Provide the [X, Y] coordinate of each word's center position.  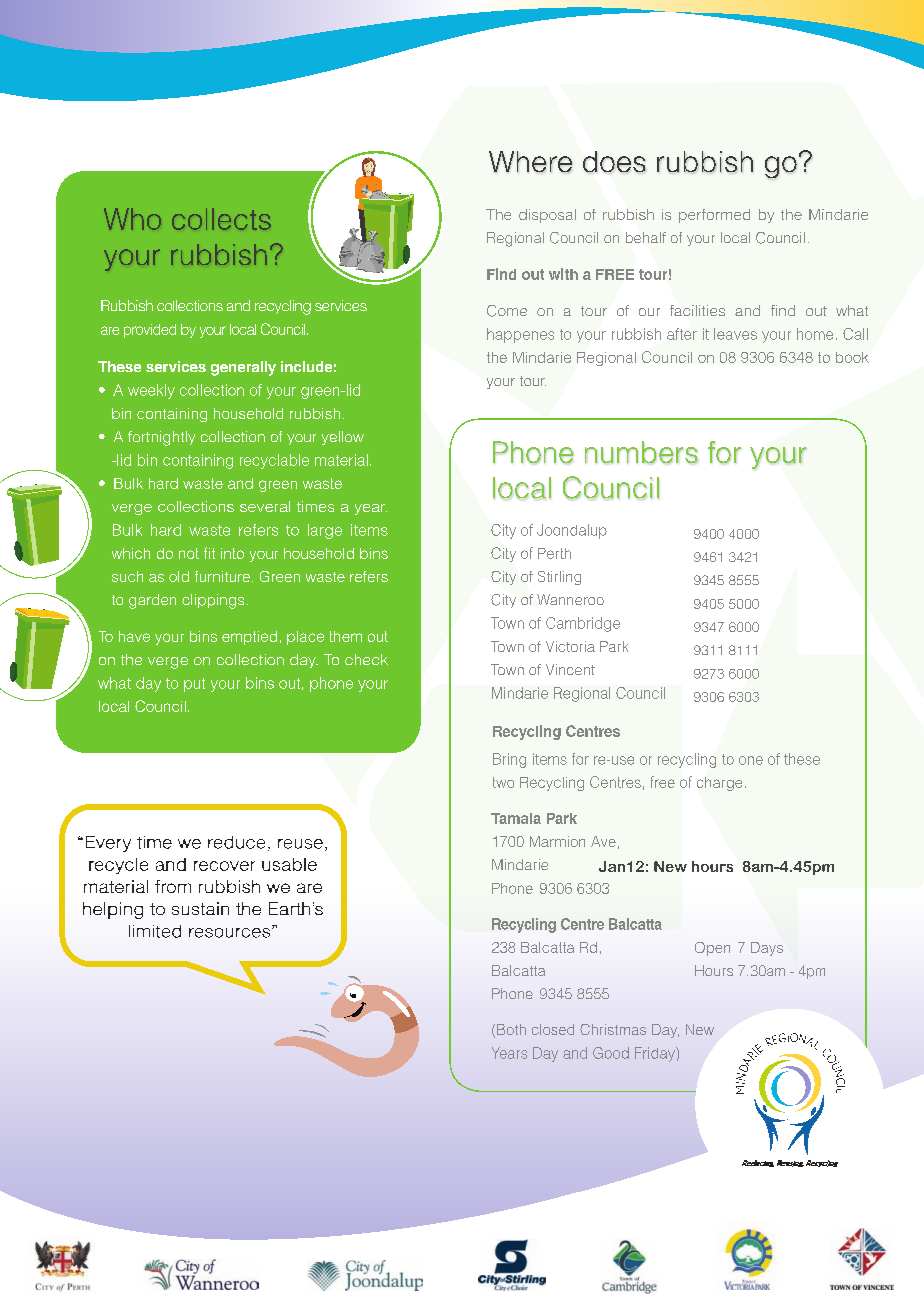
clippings [213, 601]
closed [553, 1029]
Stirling [559, 578]
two [503, 782]
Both [511, 1029]
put [194, 685]
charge [719, 784]
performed [714, 216]
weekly [151, 391]
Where [530, 161]
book [852, 357]
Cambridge [583, 624]
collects [221, 219]
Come [507, 311]
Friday [656, 1054]
